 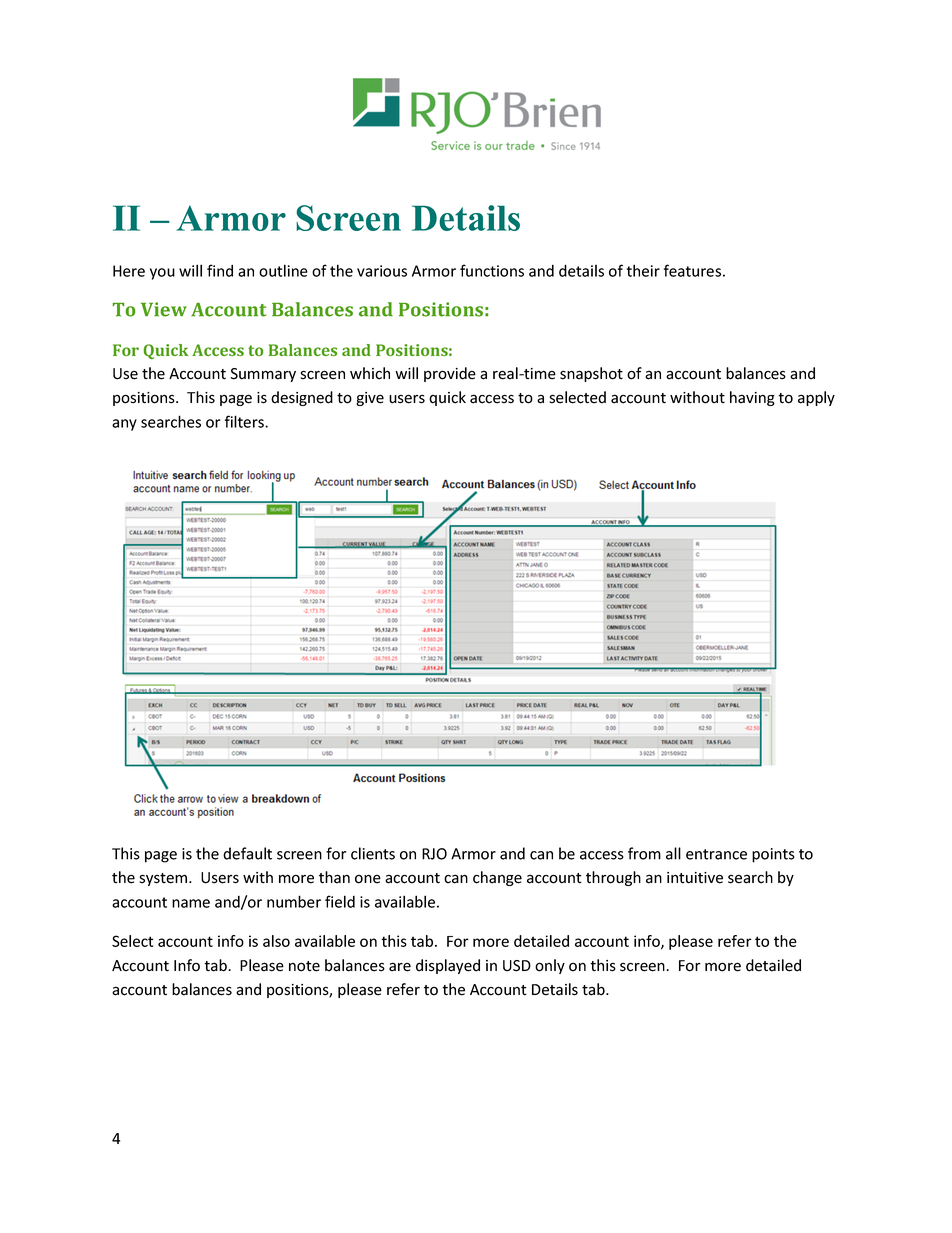 I want to click on their, so click(x=643, y=270).
